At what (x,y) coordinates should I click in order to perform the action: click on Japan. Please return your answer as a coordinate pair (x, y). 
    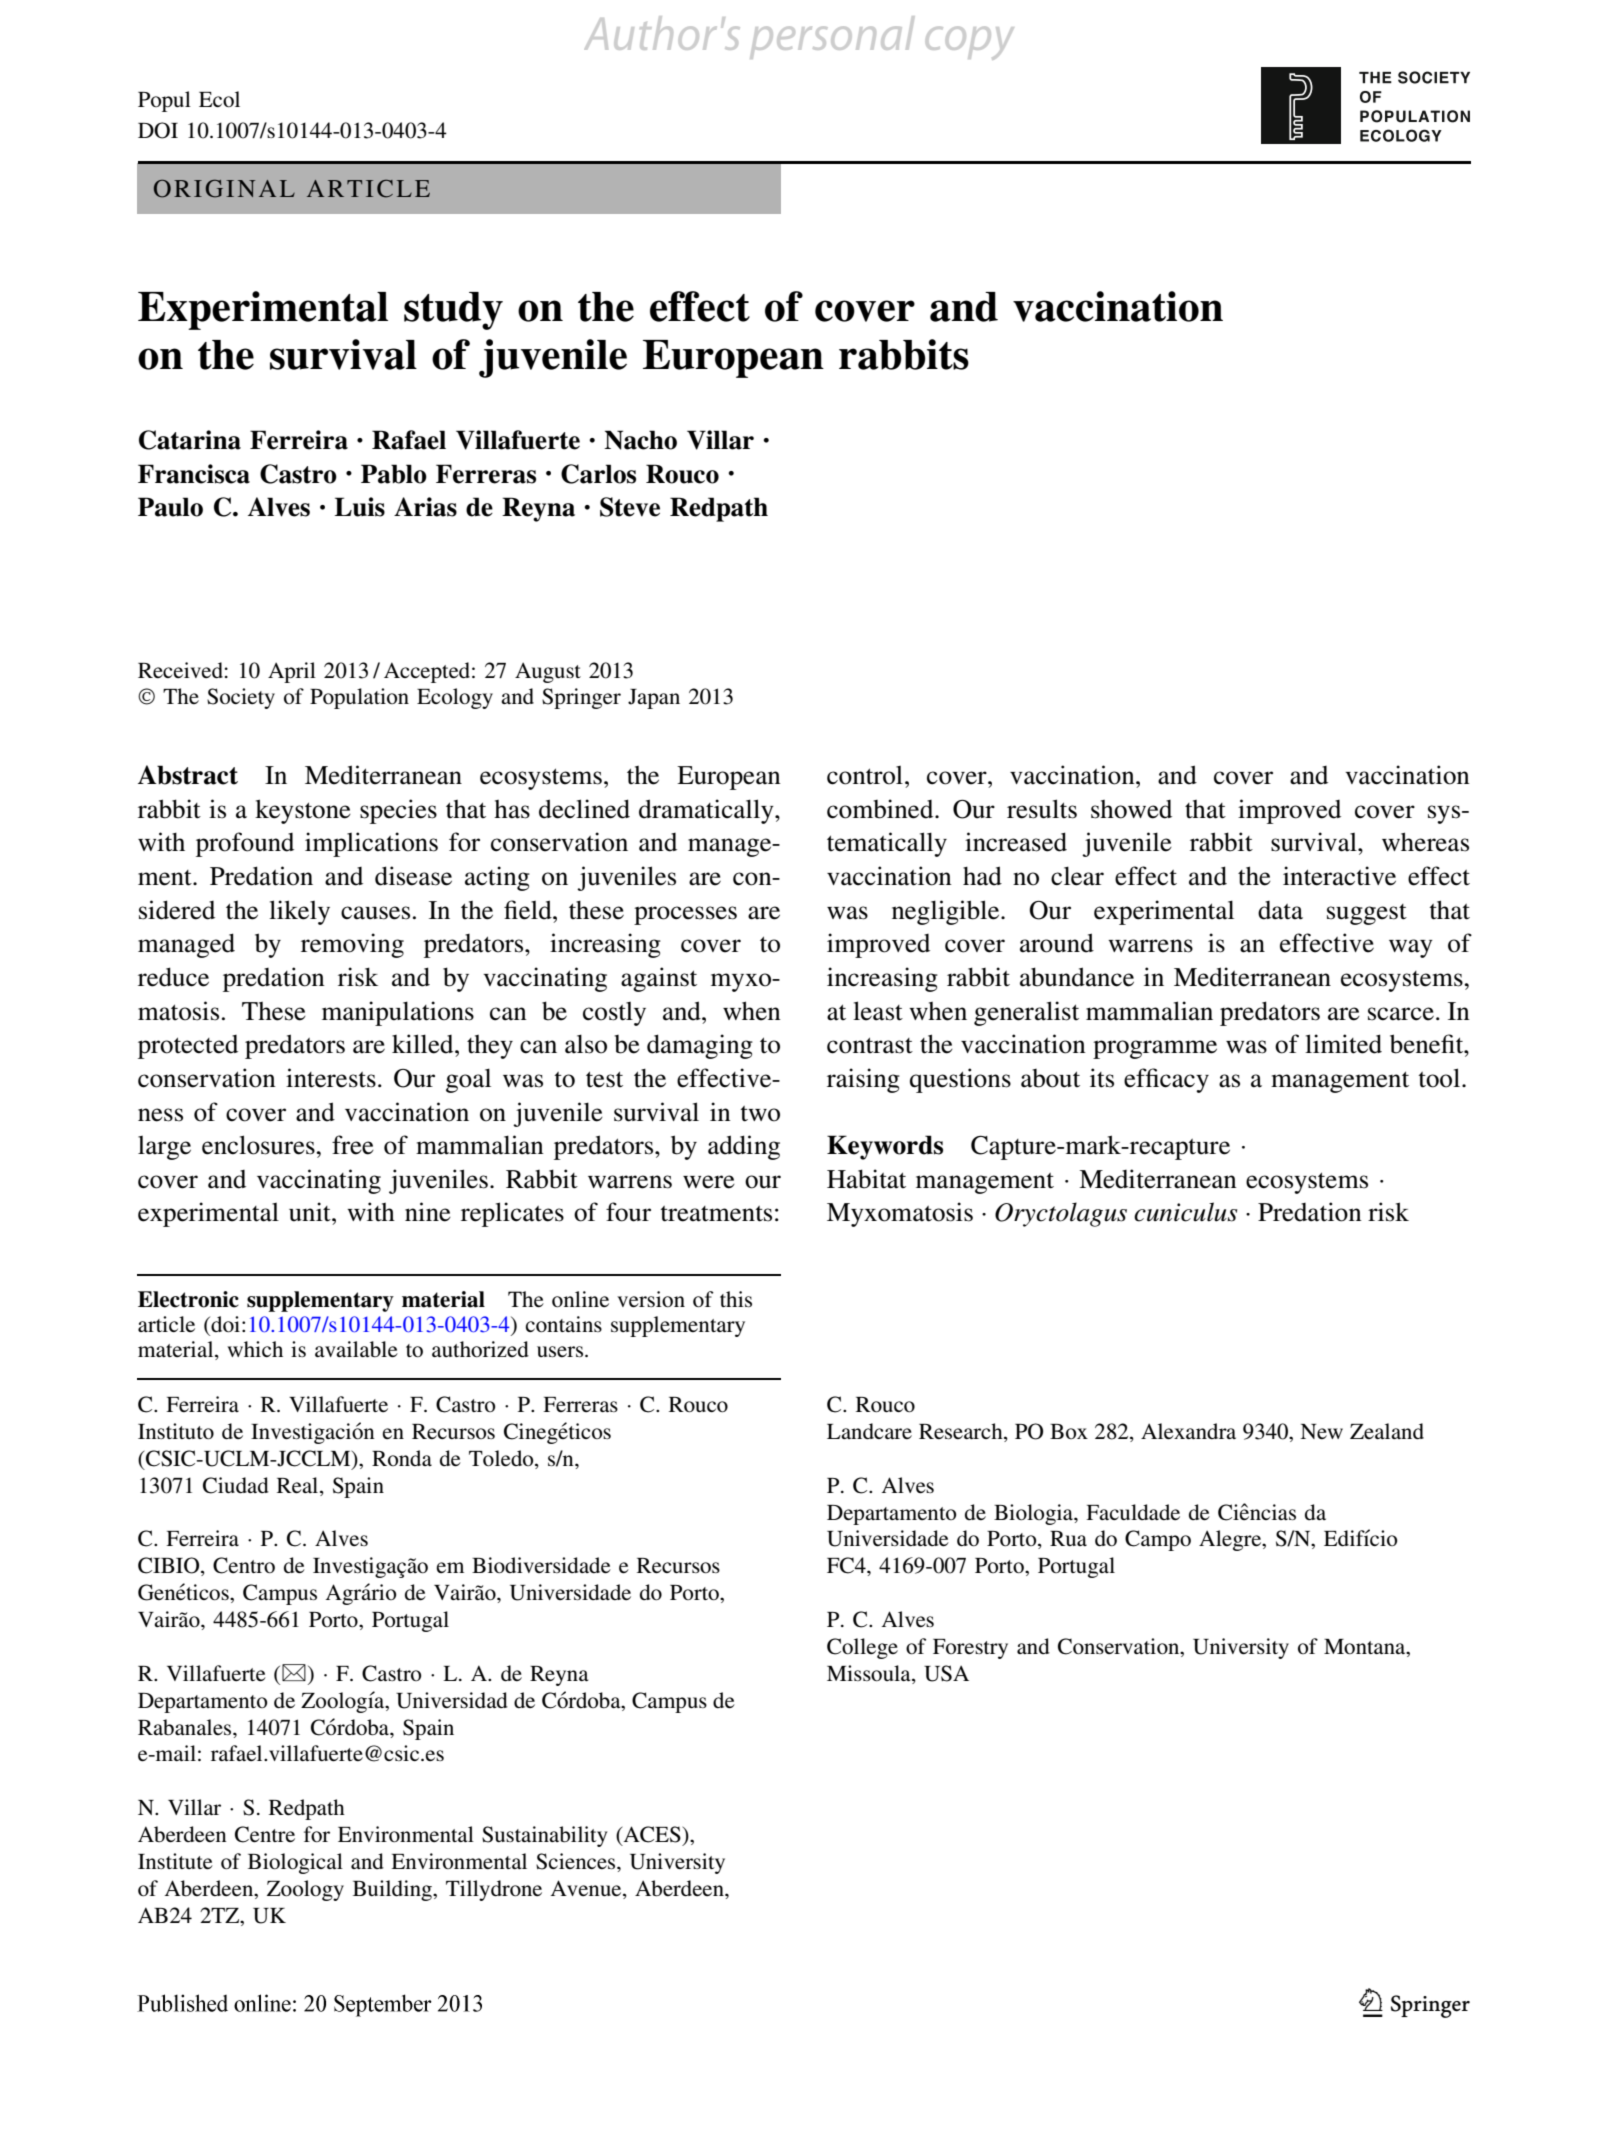
    Looking at the image, I should click on (654, 699).
